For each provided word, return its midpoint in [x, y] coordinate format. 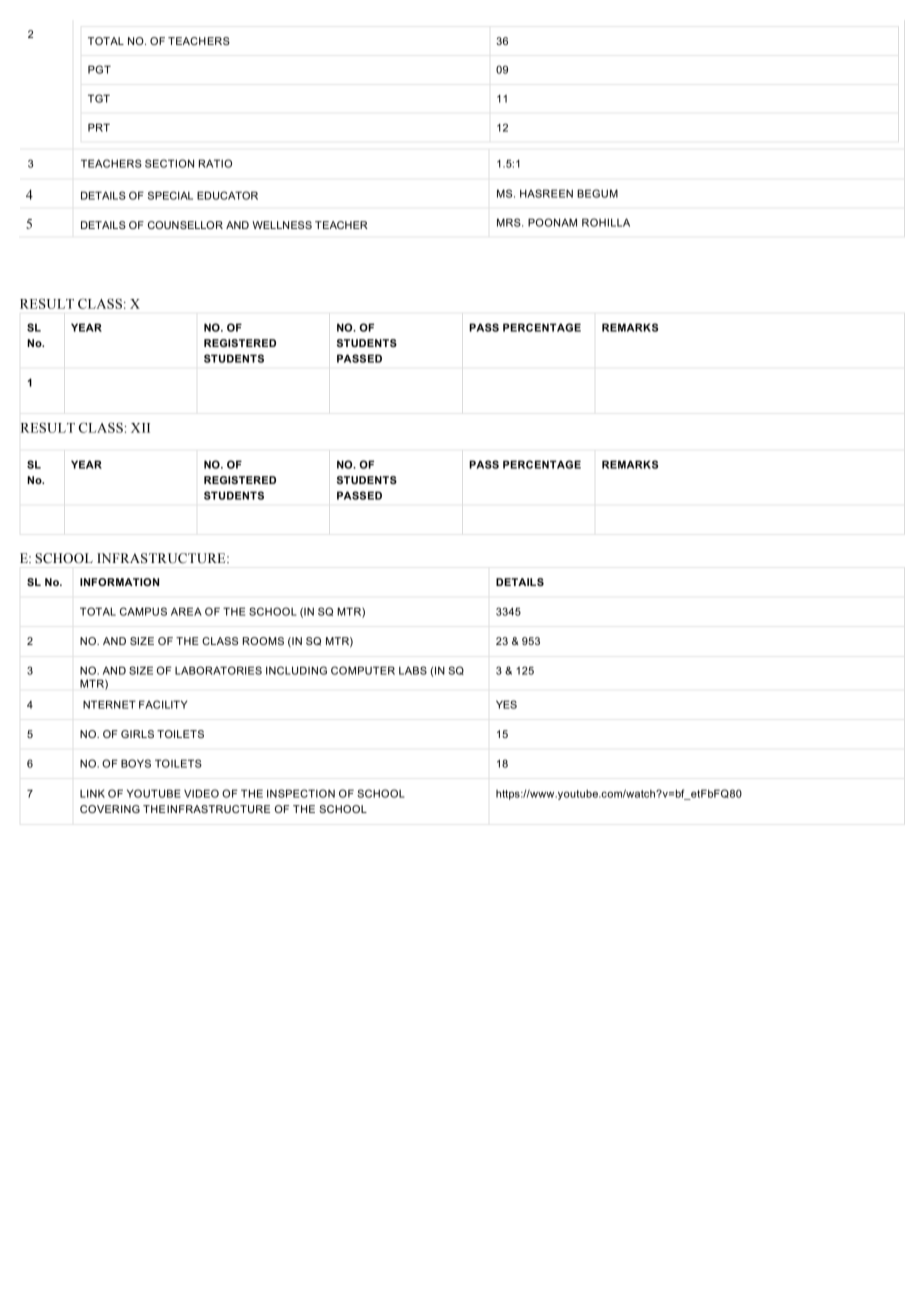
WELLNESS [282, 225]
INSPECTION [301, 793]
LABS [413, 670]
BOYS [136, 763]
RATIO [215, 163]
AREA [186, 611]
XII [140, 428]
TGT [99, 98]
